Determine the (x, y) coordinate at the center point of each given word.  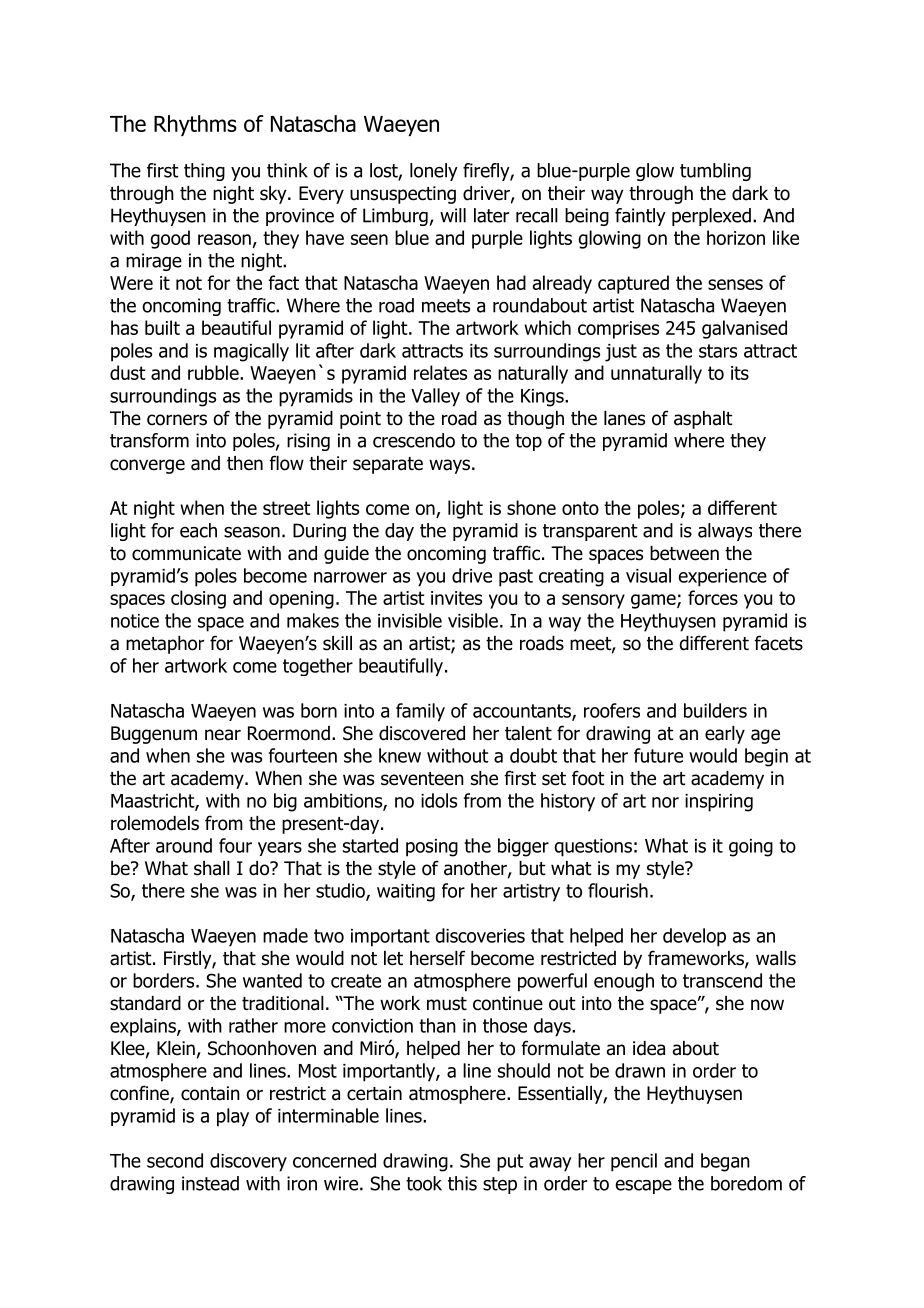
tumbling (715, 172)
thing (204, 172)
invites (456, 598)
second (175, 1160)
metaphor (165, 645)
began (725, 1162)
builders (715, 710)
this (462, 1183)
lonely (434, 172)
